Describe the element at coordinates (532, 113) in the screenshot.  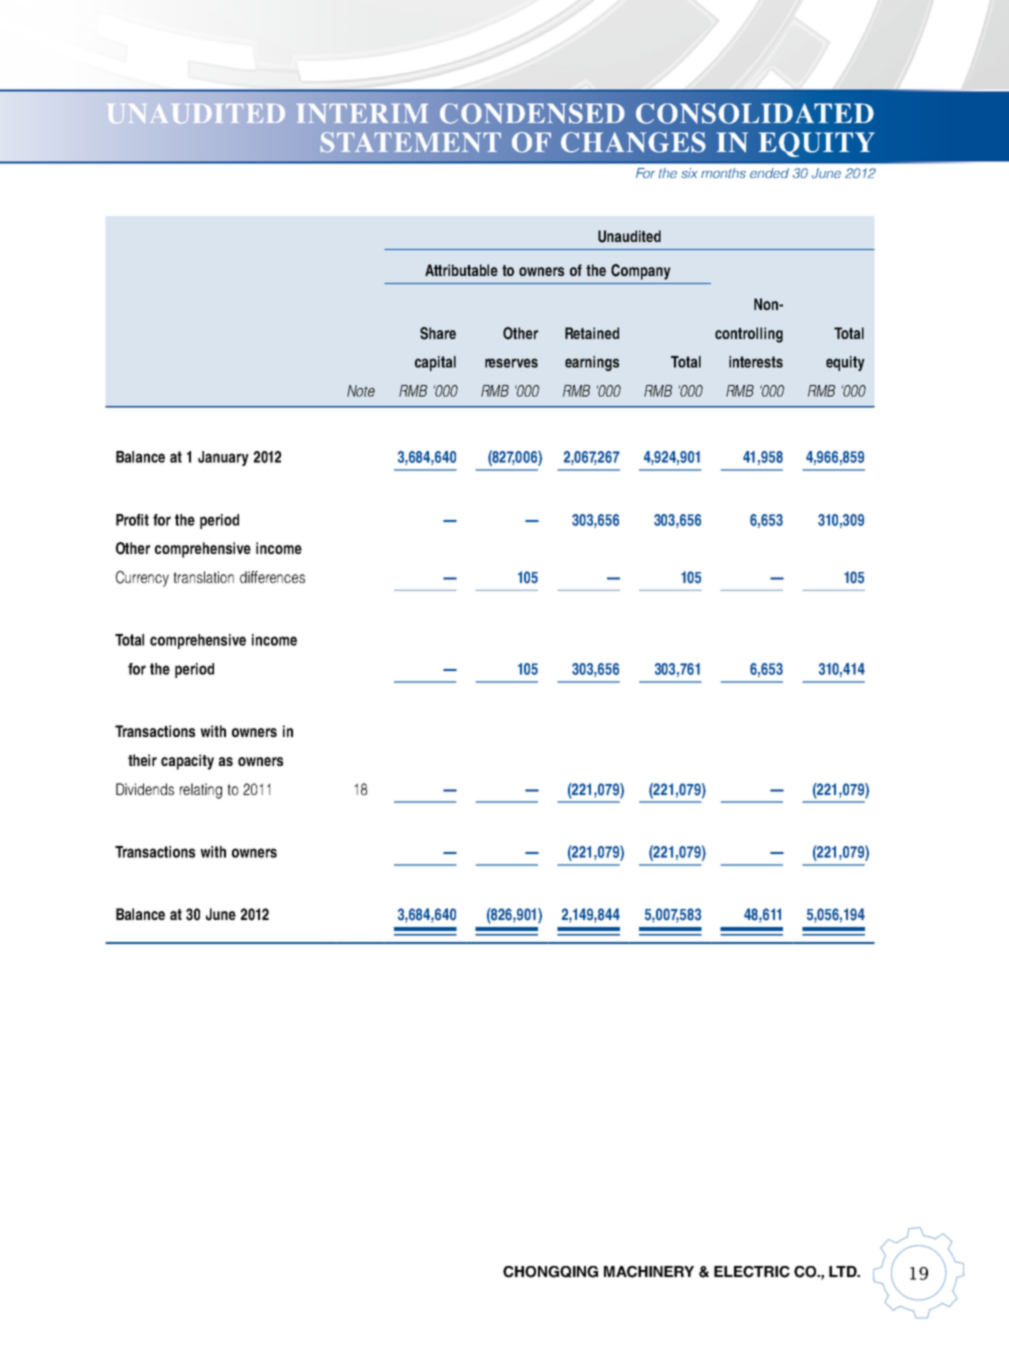
I see `CONDENSED` at that location.
